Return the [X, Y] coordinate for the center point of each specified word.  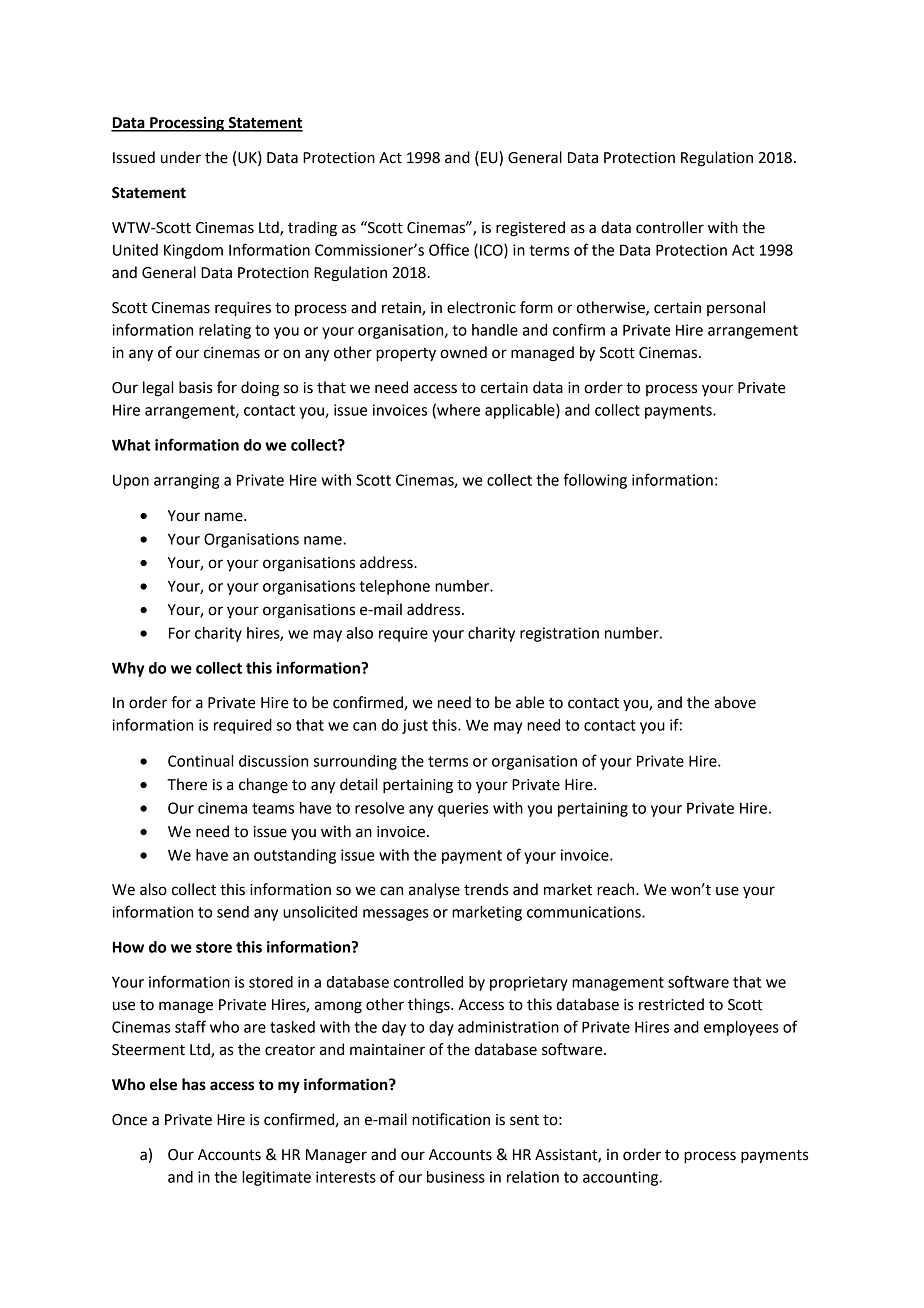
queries [463, 809]
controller [670, 227]
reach [617, 889]
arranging [186, 481]
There [187, 784]
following [595, 481]
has [194, 1084]
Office [449, 249]
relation [533, 1177]
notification [451, 1119]
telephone [394, 587]
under [181, 157]
